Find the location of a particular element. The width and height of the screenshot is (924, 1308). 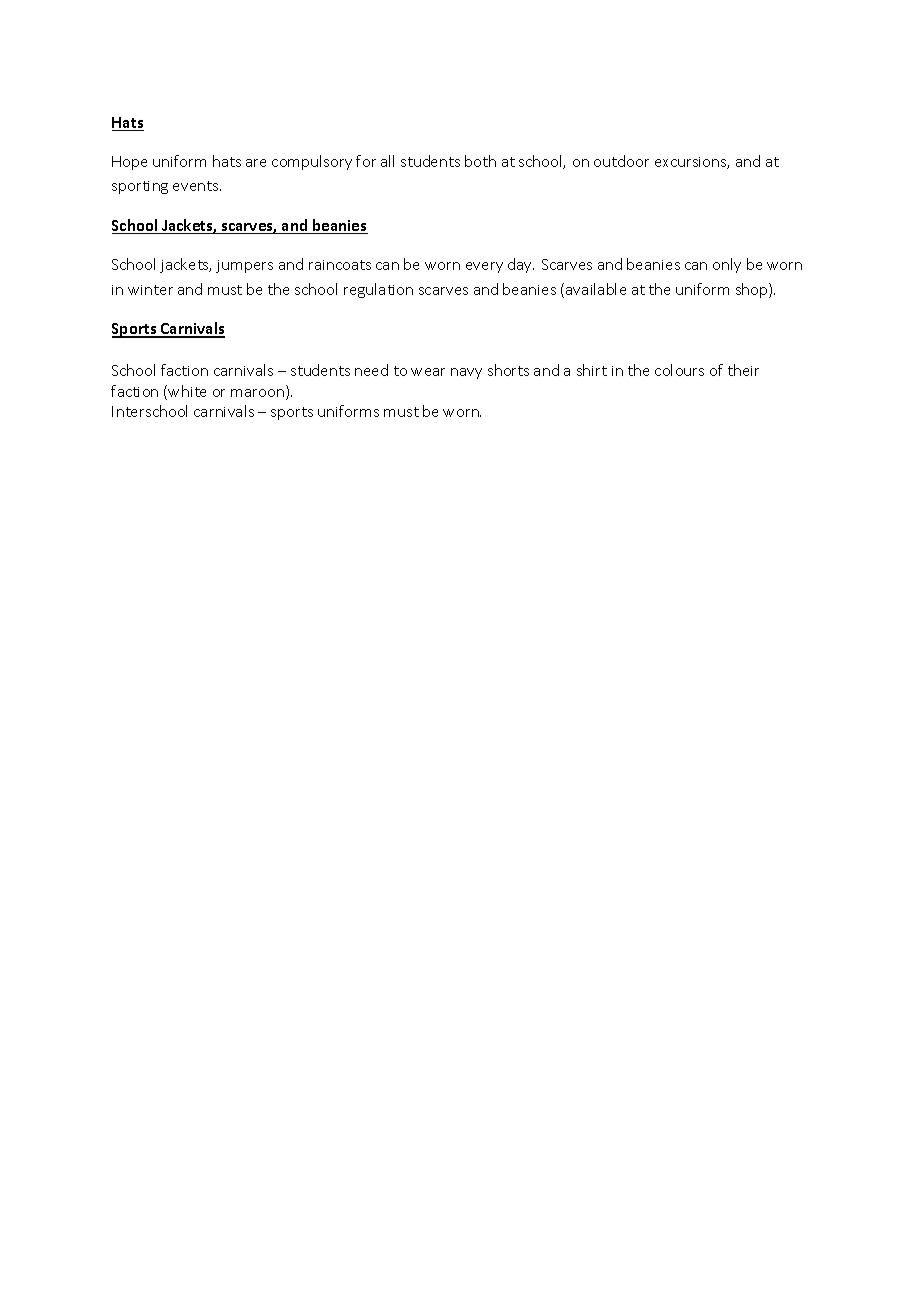

only is located at coordinates (727, 265).
